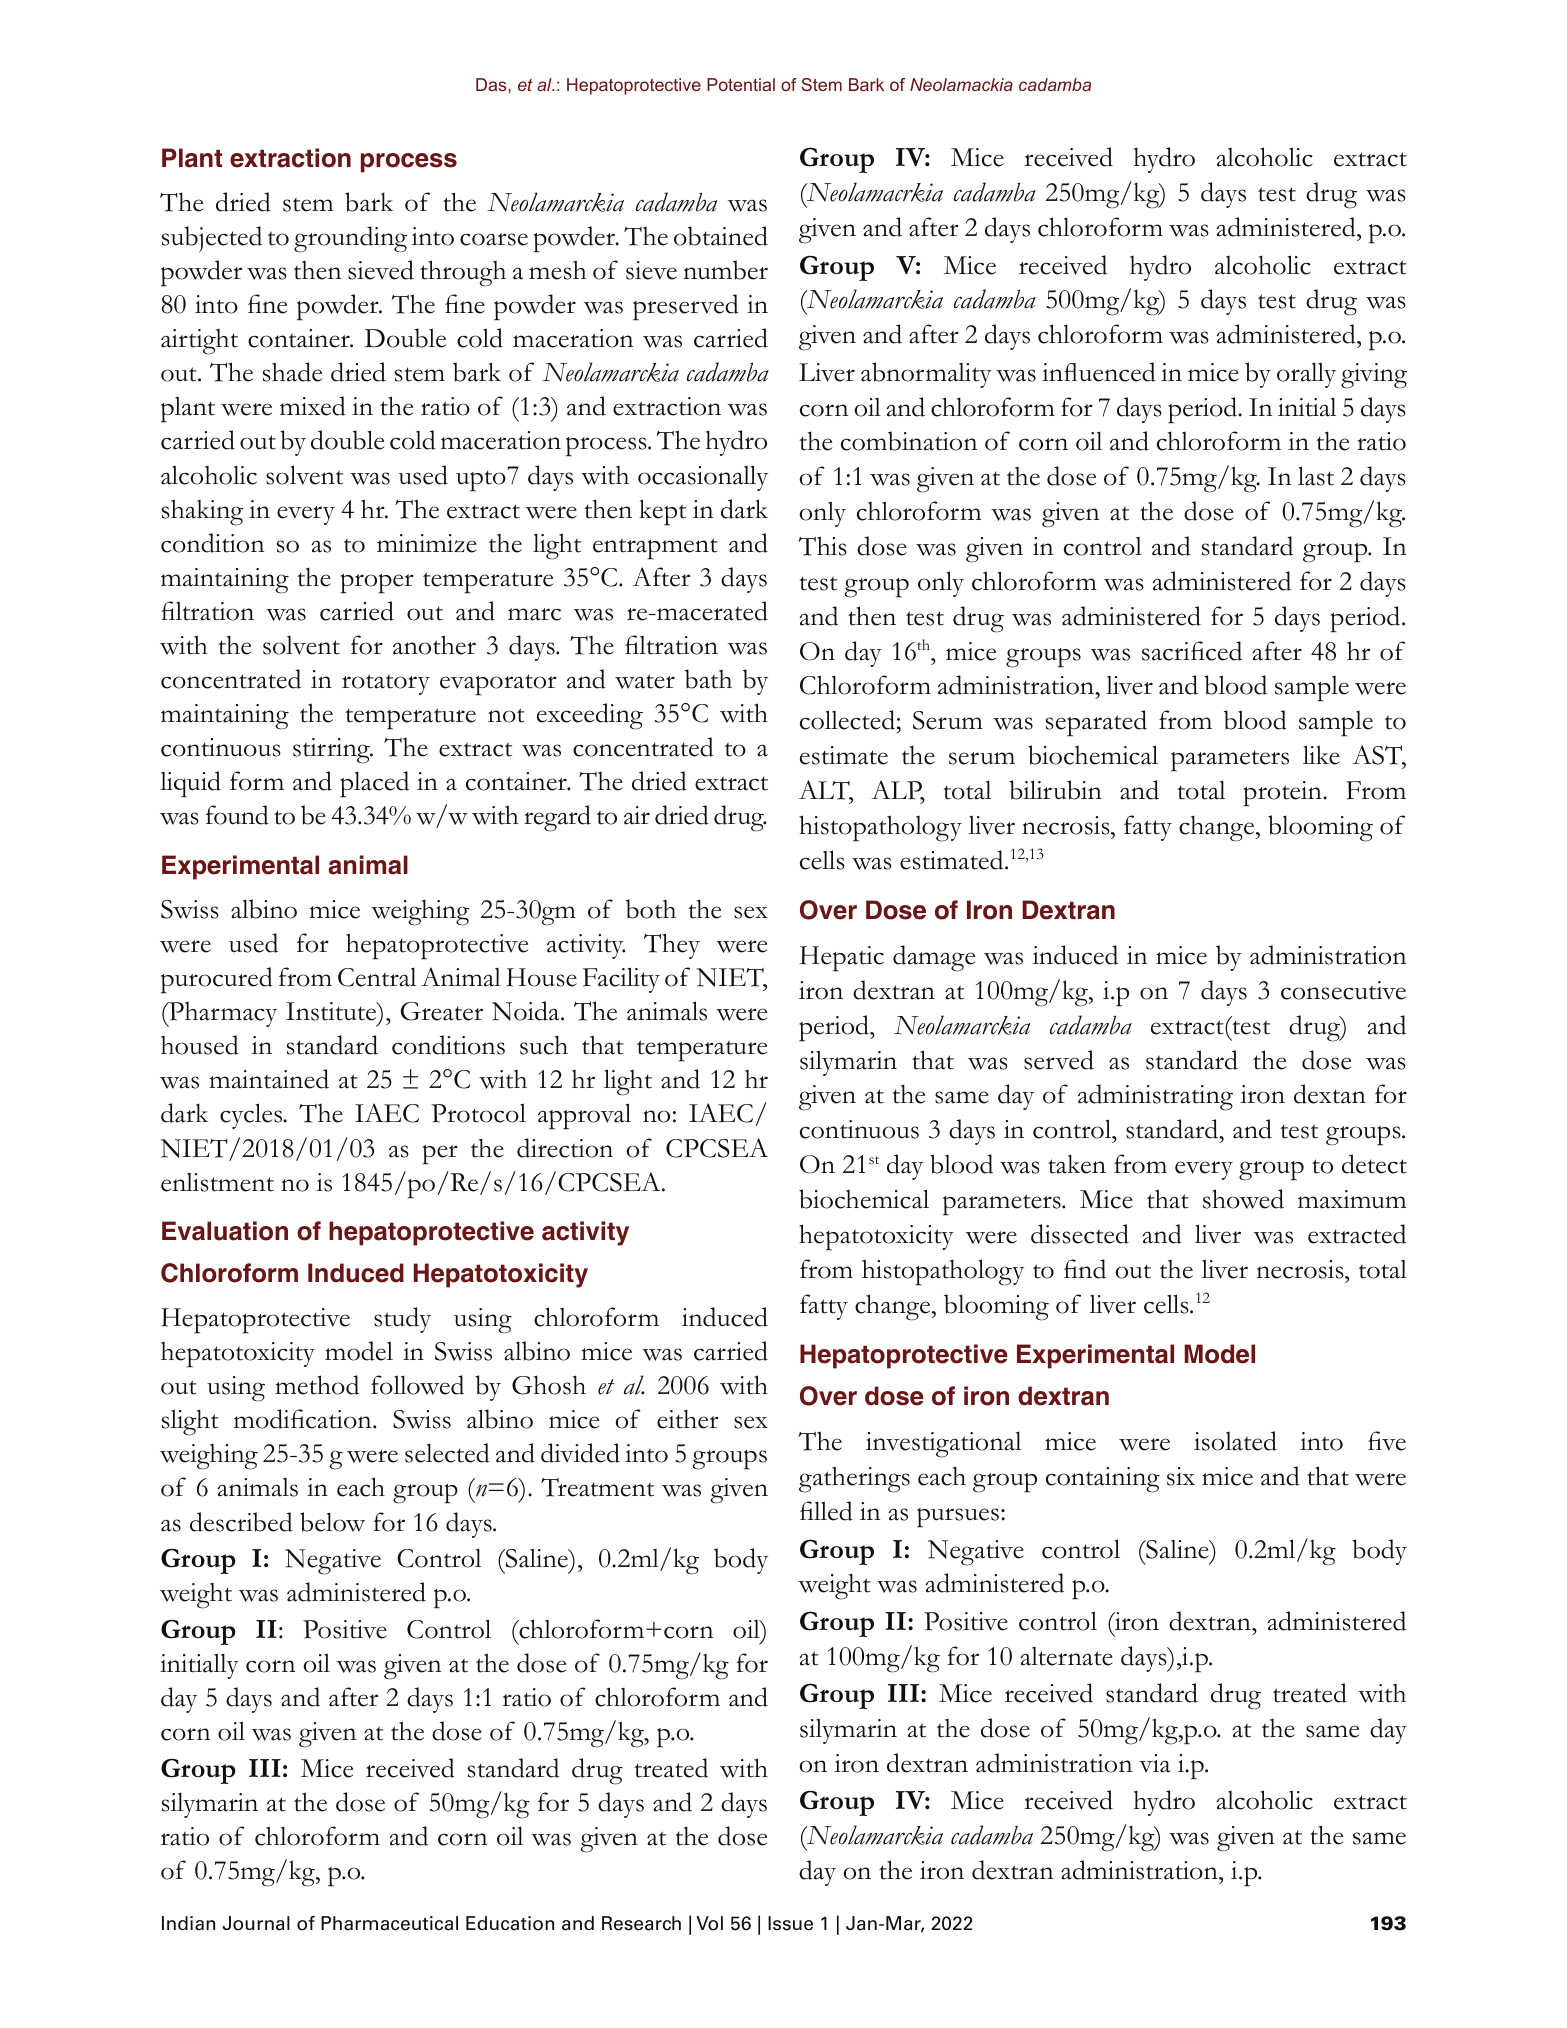 This screenshot has height=2028, width=1567. Describe the element at coordinates (1306, 375) in the screenshot. I see `orally` at that location.
